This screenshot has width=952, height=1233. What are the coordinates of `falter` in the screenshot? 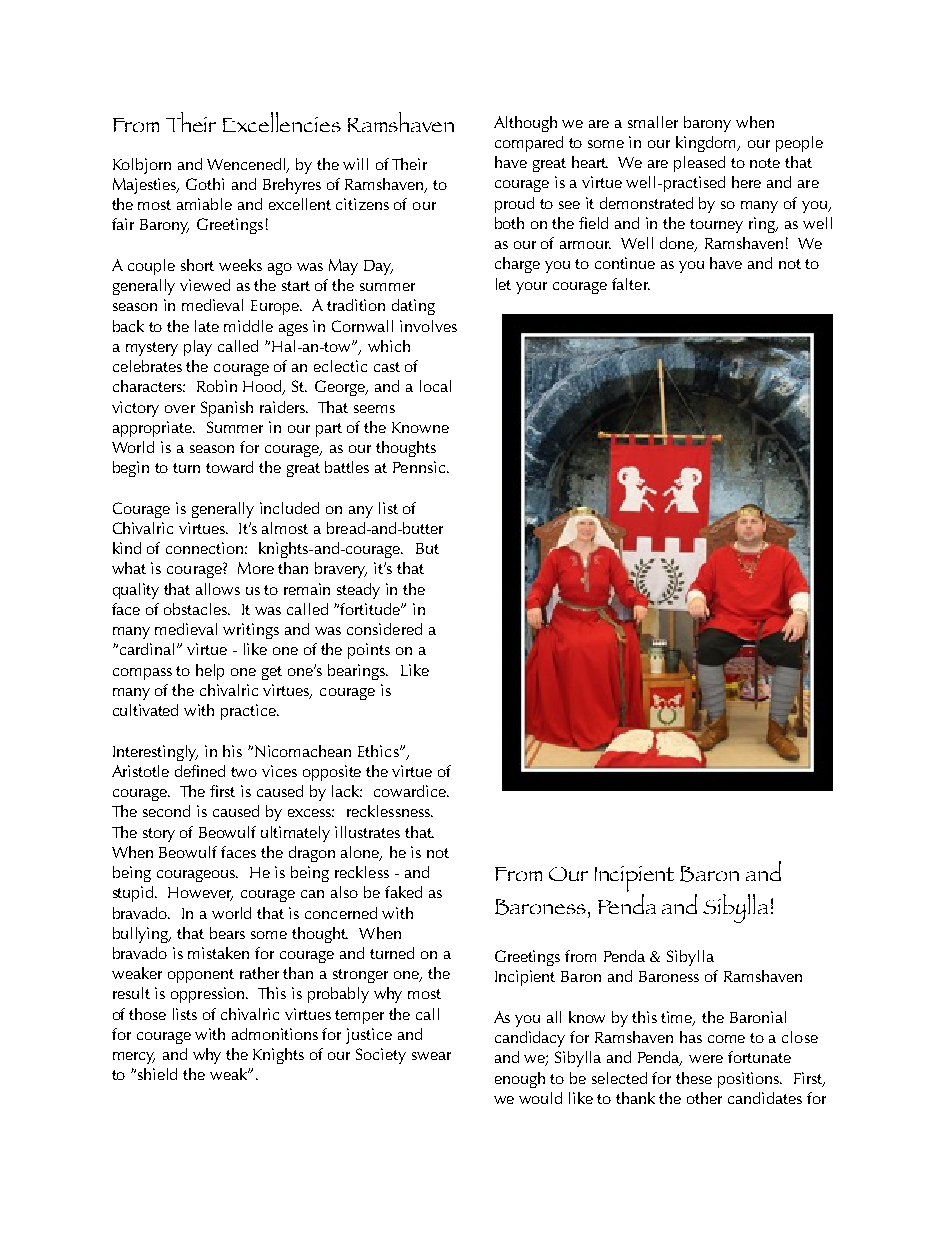 It's located at (631, 284).
